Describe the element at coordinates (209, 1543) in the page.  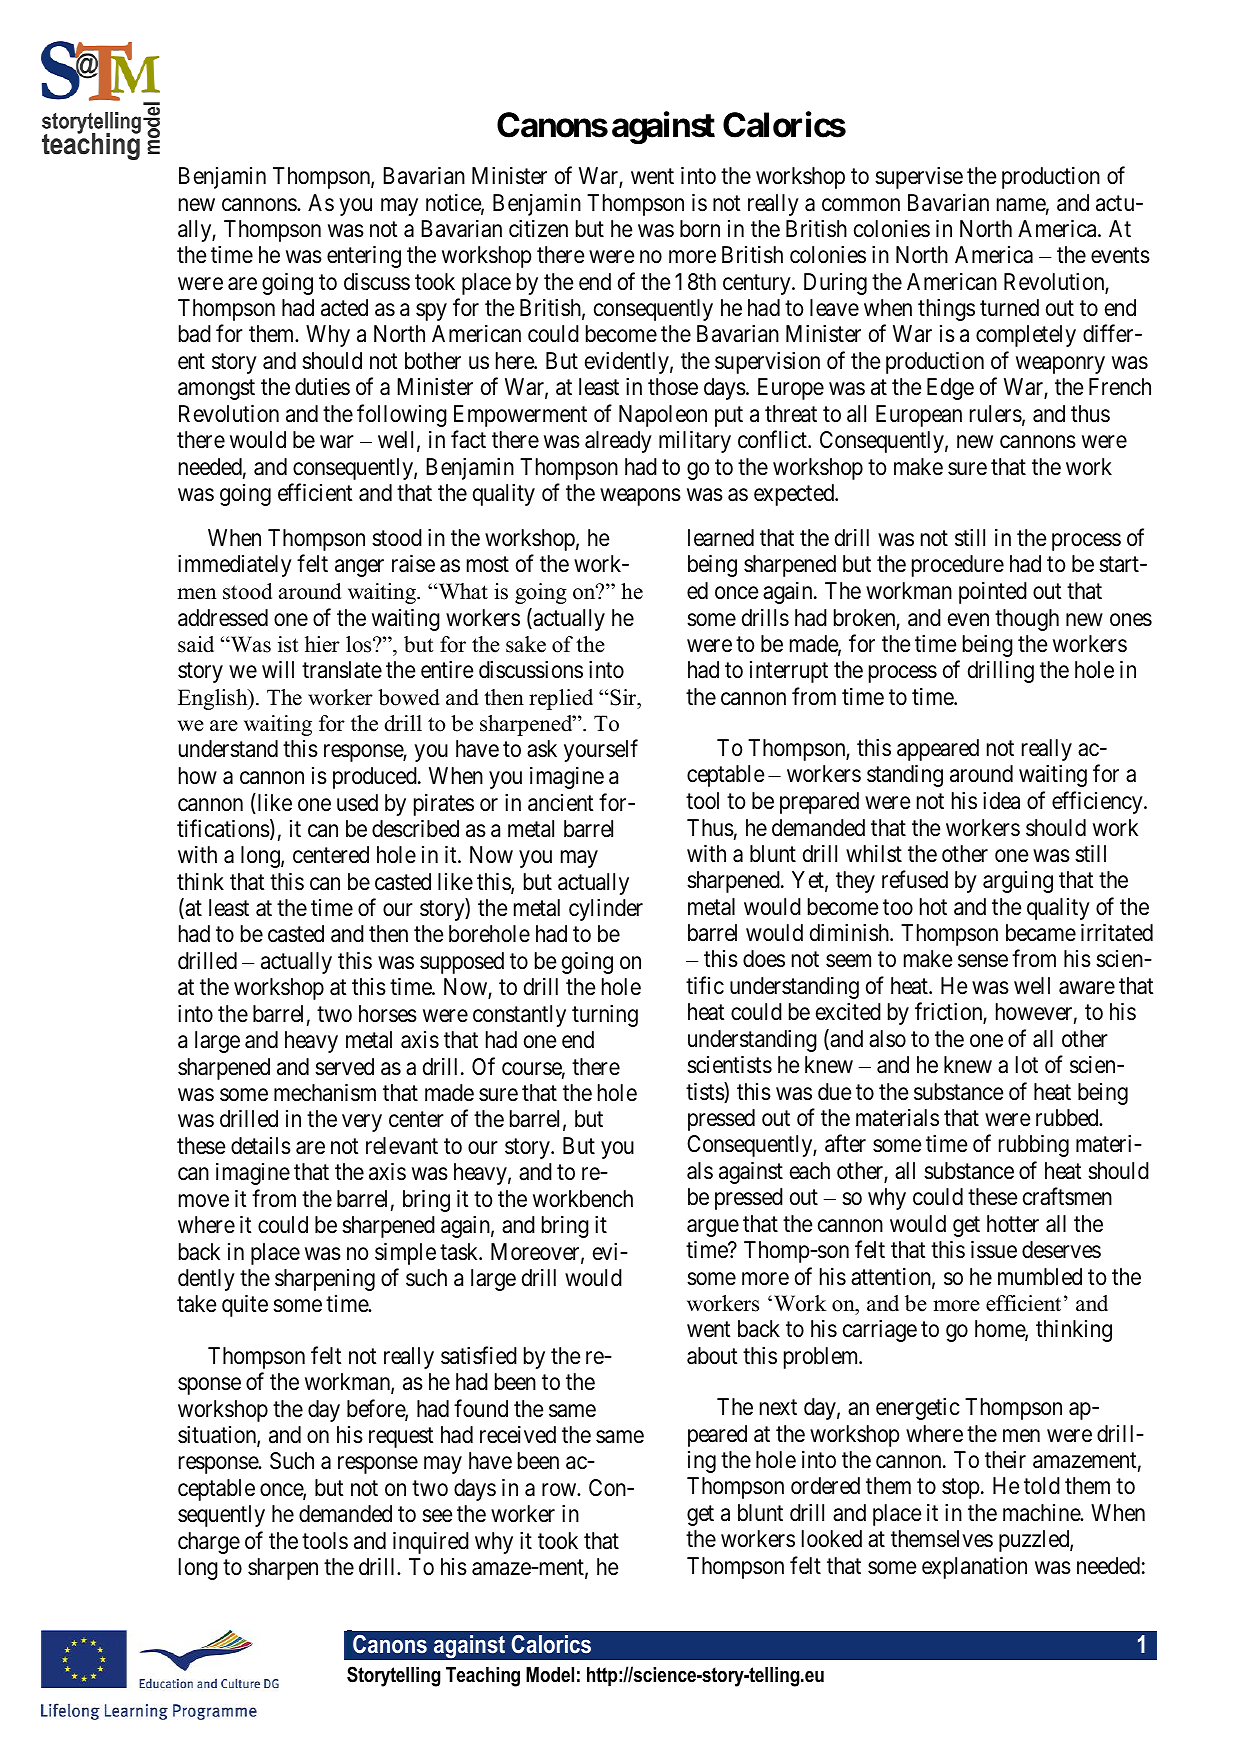
I see `charge` at that location.
